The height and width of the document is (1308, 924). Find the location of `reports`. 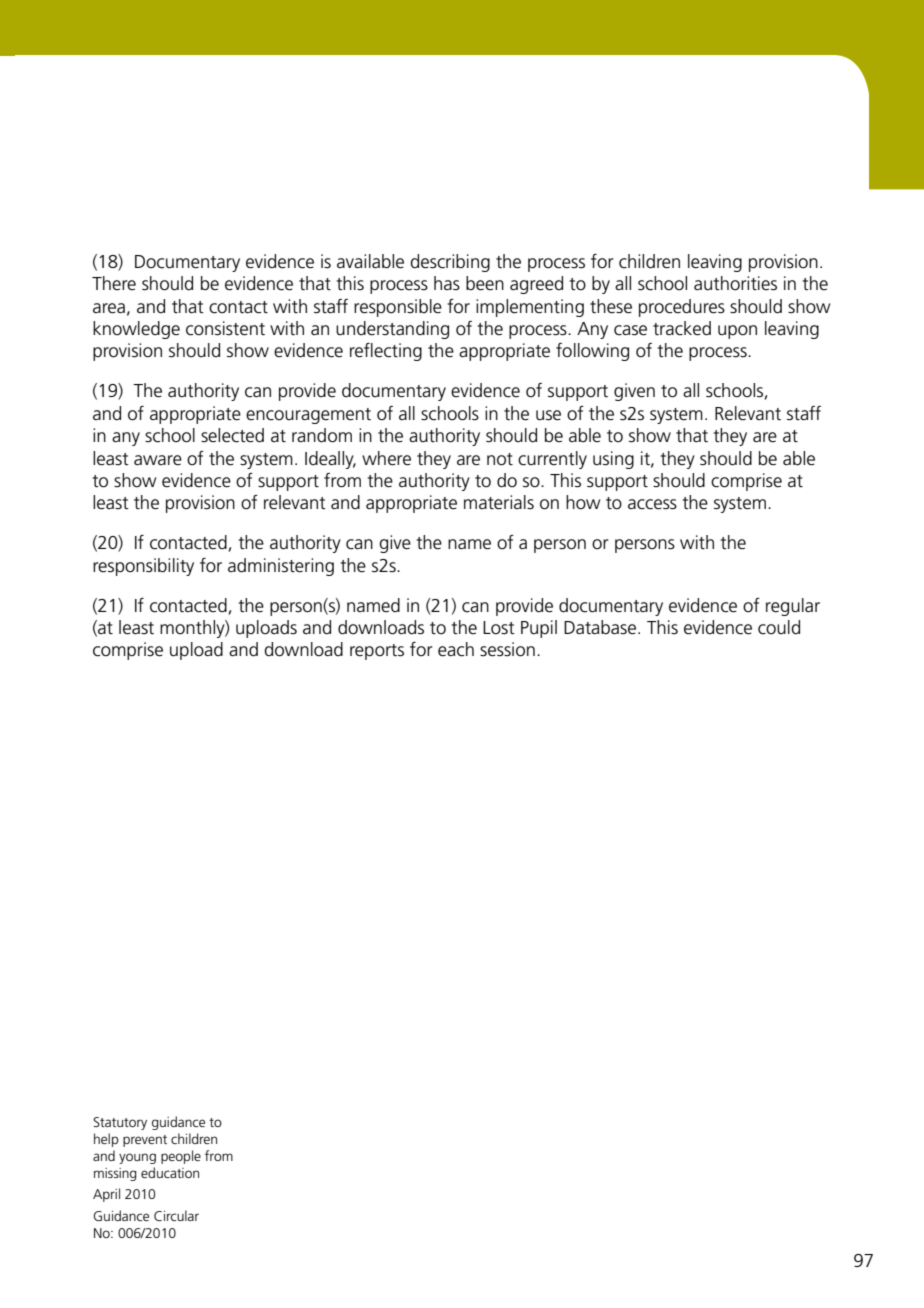

reports is located at coordinates (377, 652).
